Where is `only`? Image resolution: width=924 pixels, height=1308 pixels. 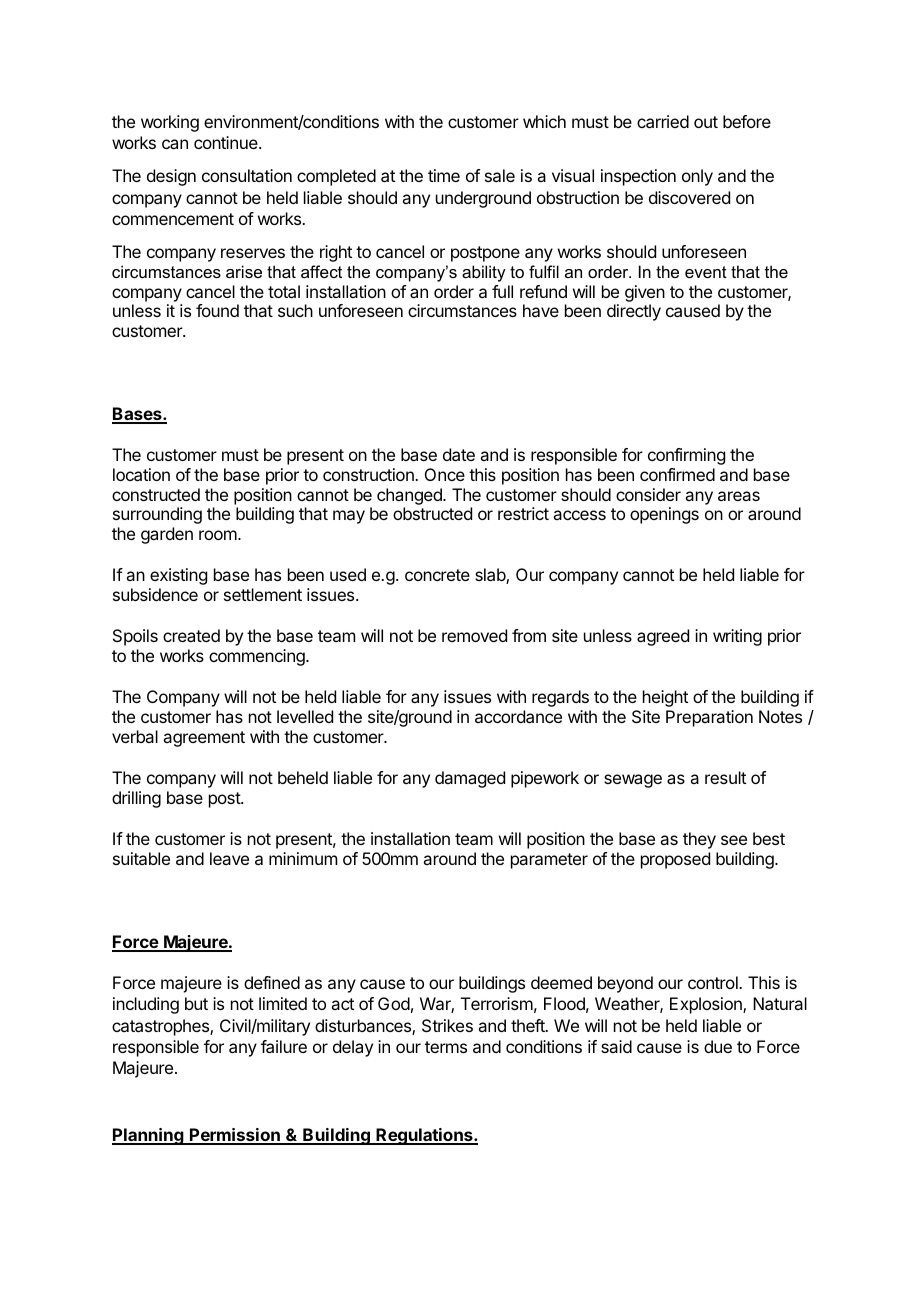
only is located at coordinates (697, 177).
